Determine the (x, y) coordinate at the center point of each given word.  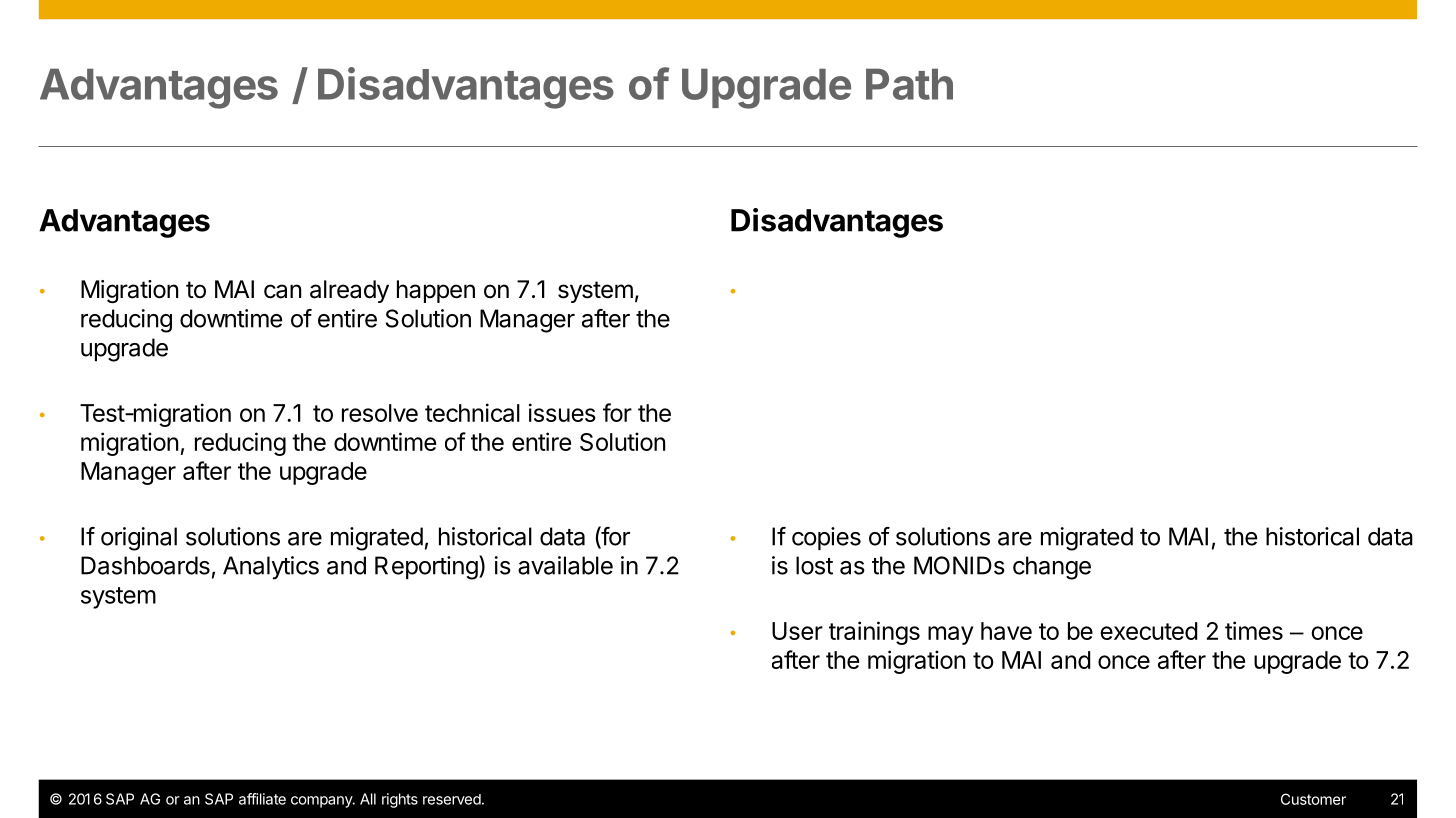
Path (909, 84)
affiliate (262, 799)
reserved (452, 799)
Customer (1313, 799)
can (282, 291)
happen (436, 291)
